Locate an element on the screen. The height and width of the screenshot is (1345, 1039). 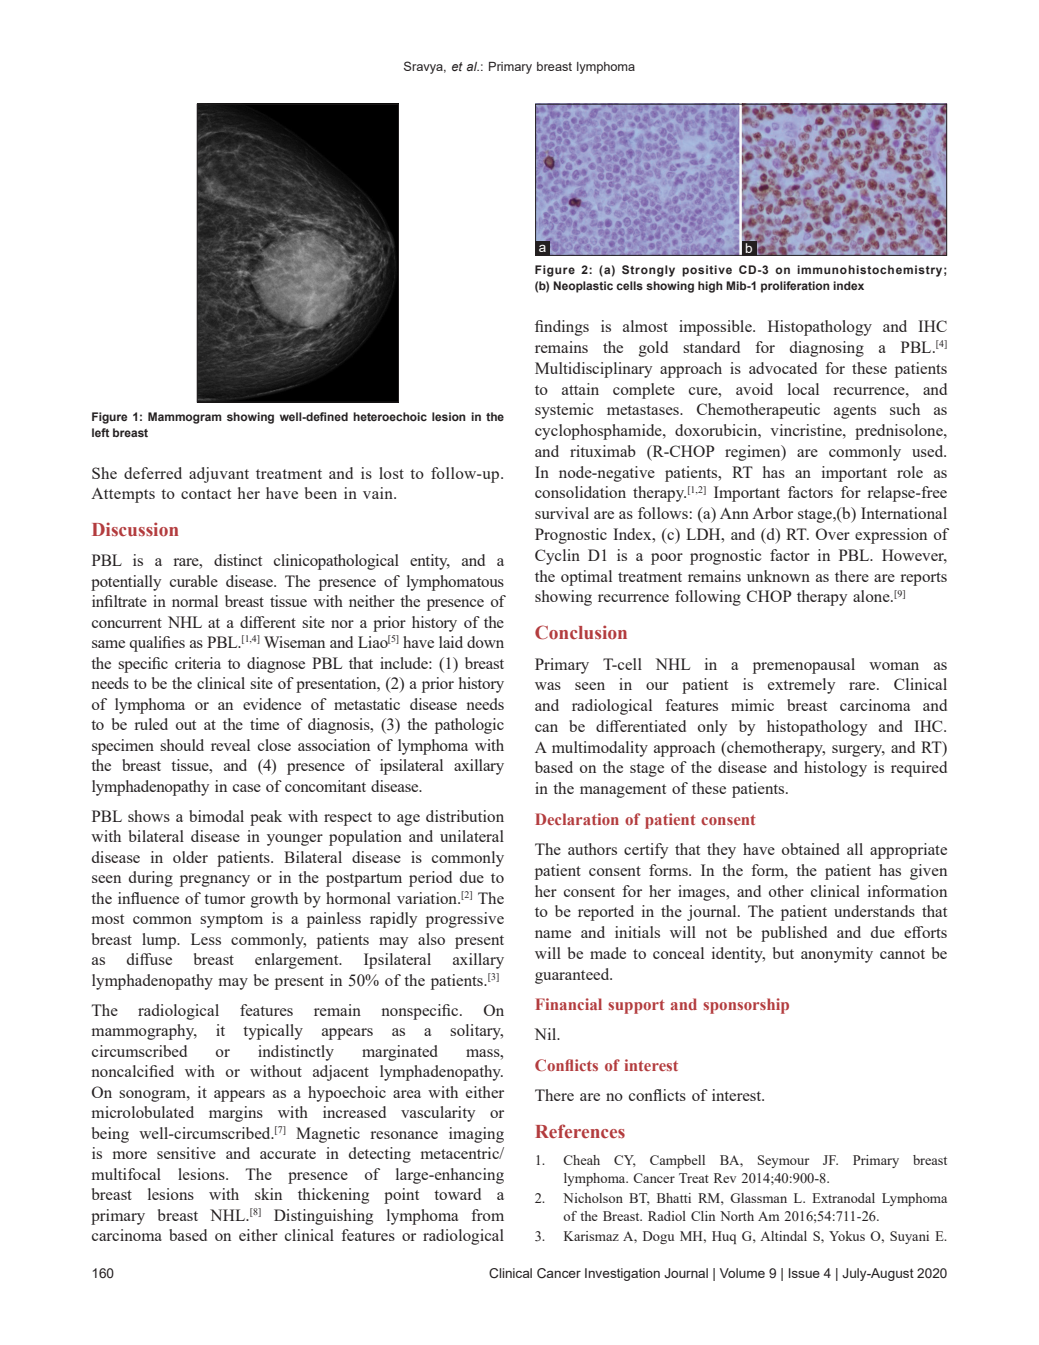
findings is located at coordinates (562, 328).
